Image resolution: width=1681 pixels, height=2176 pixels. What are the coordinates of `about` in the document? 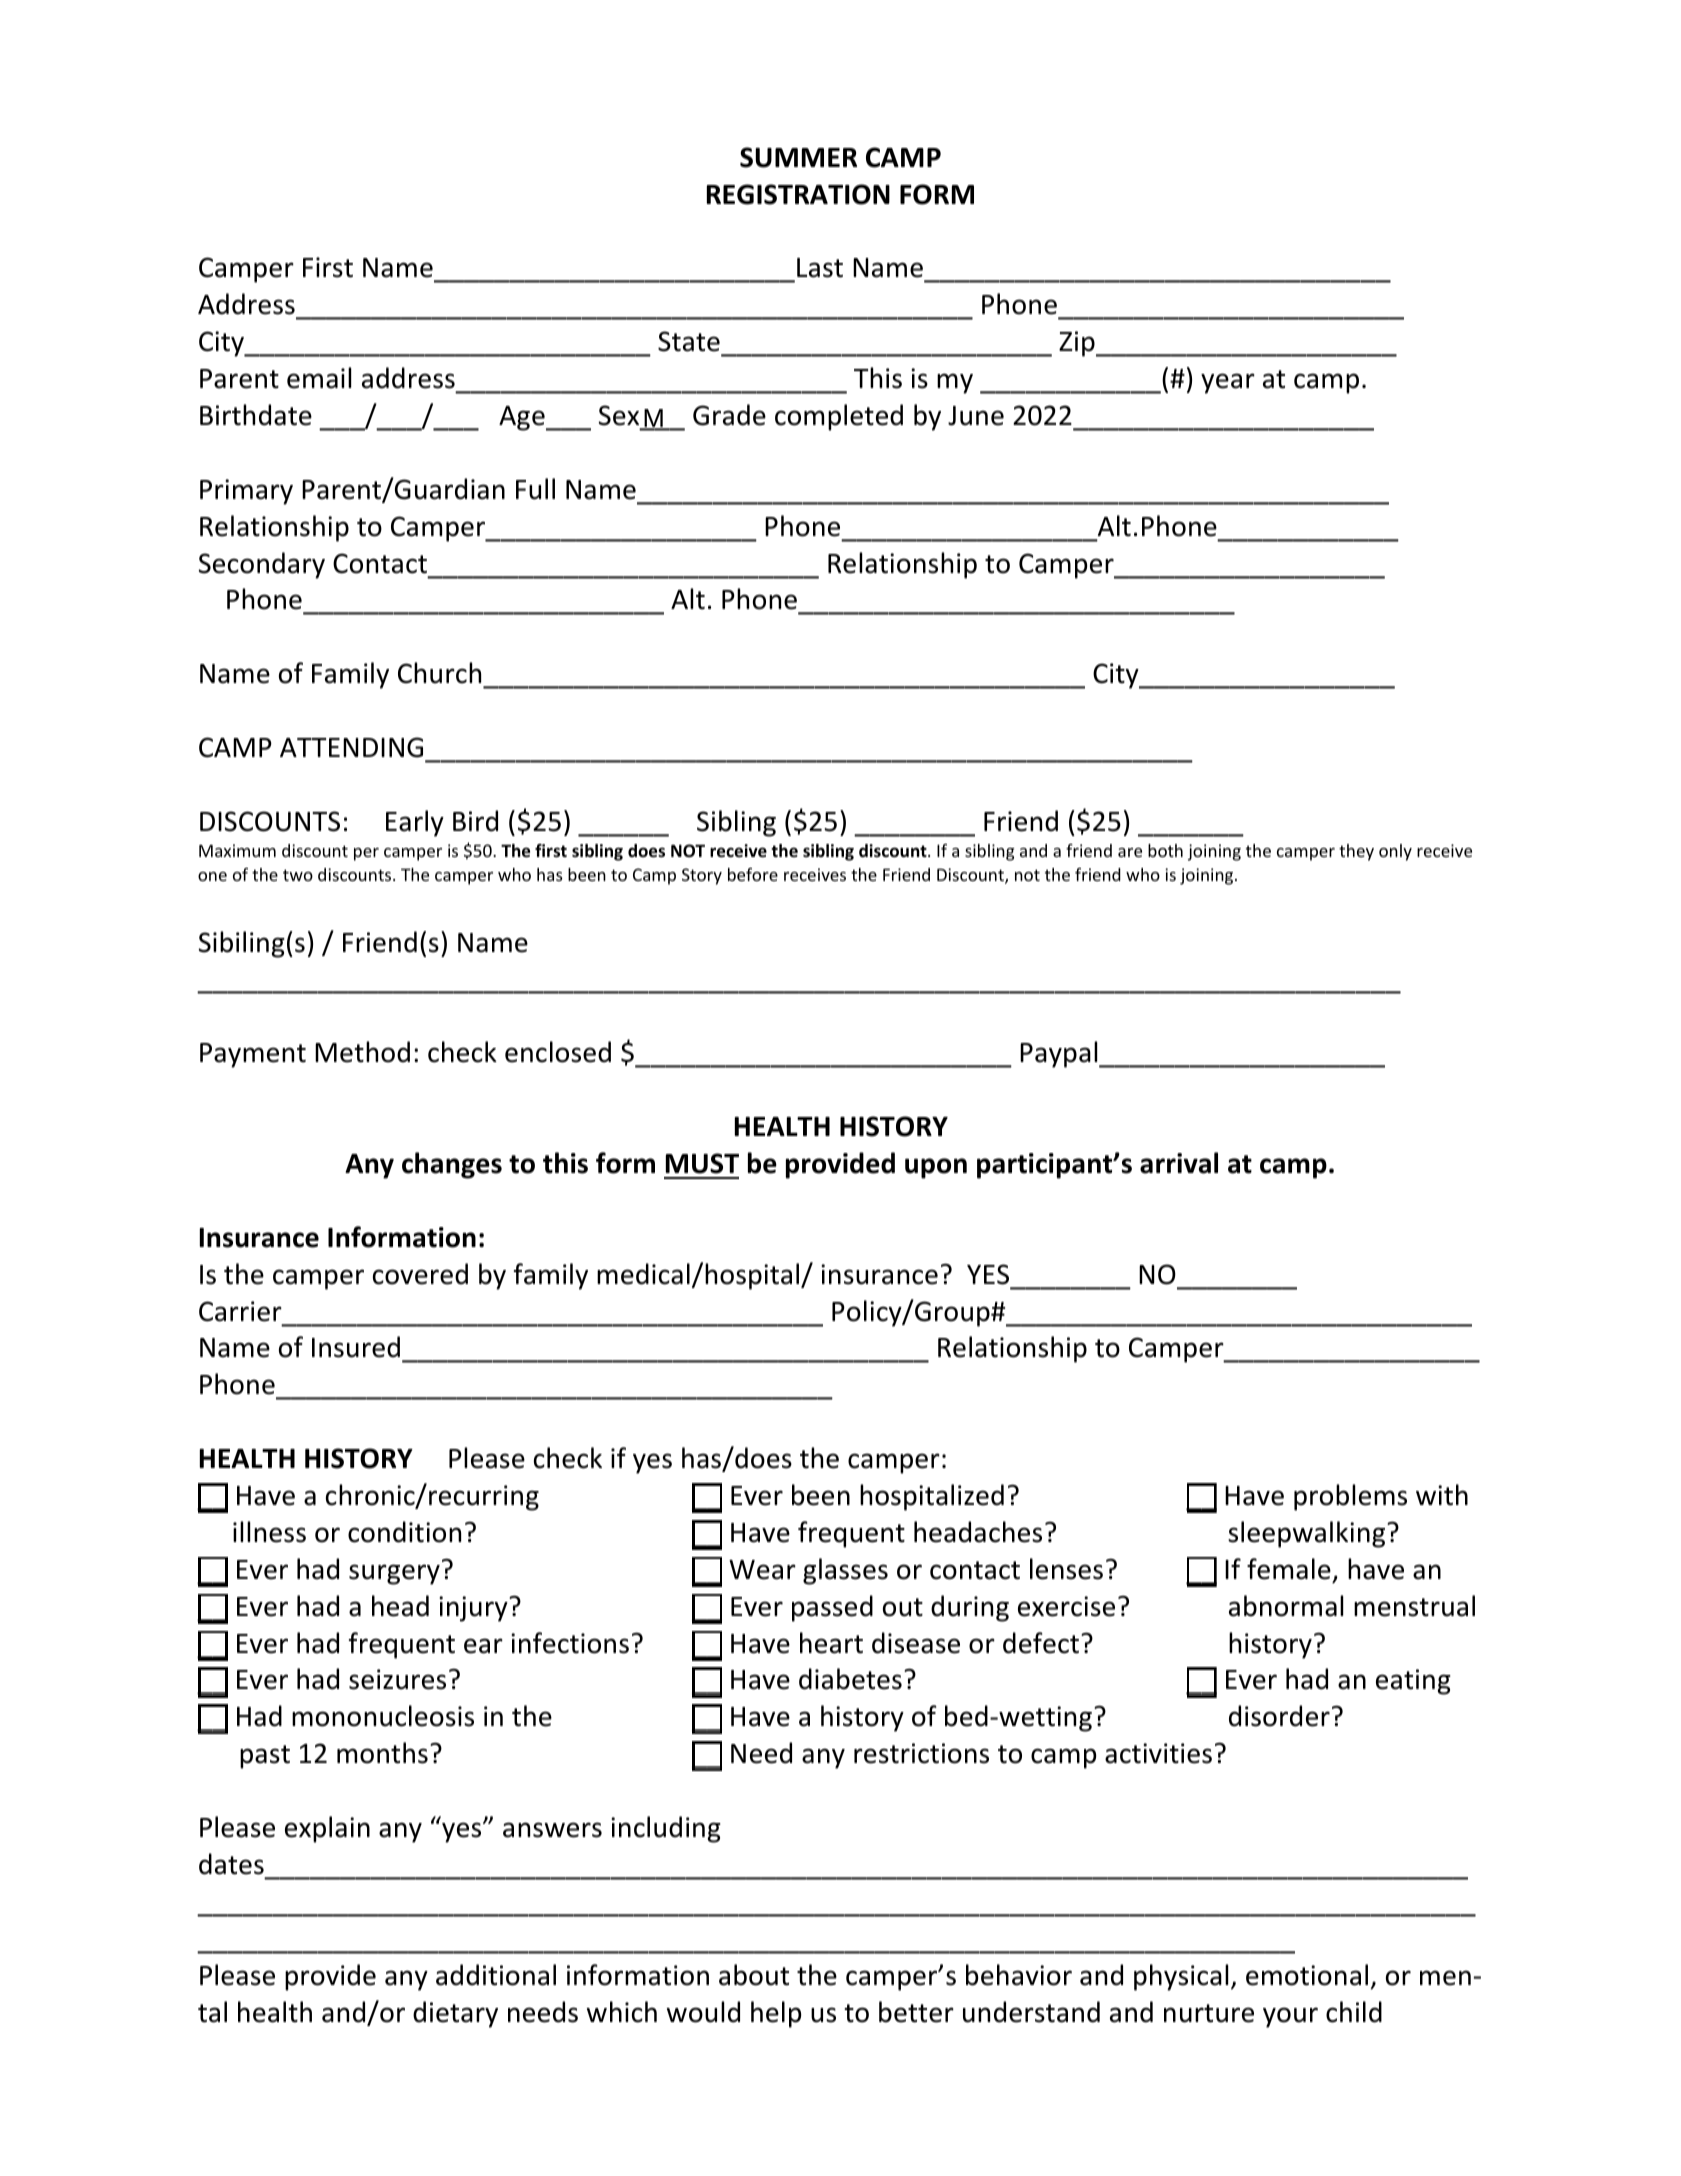 It's located at (754, 1975).
